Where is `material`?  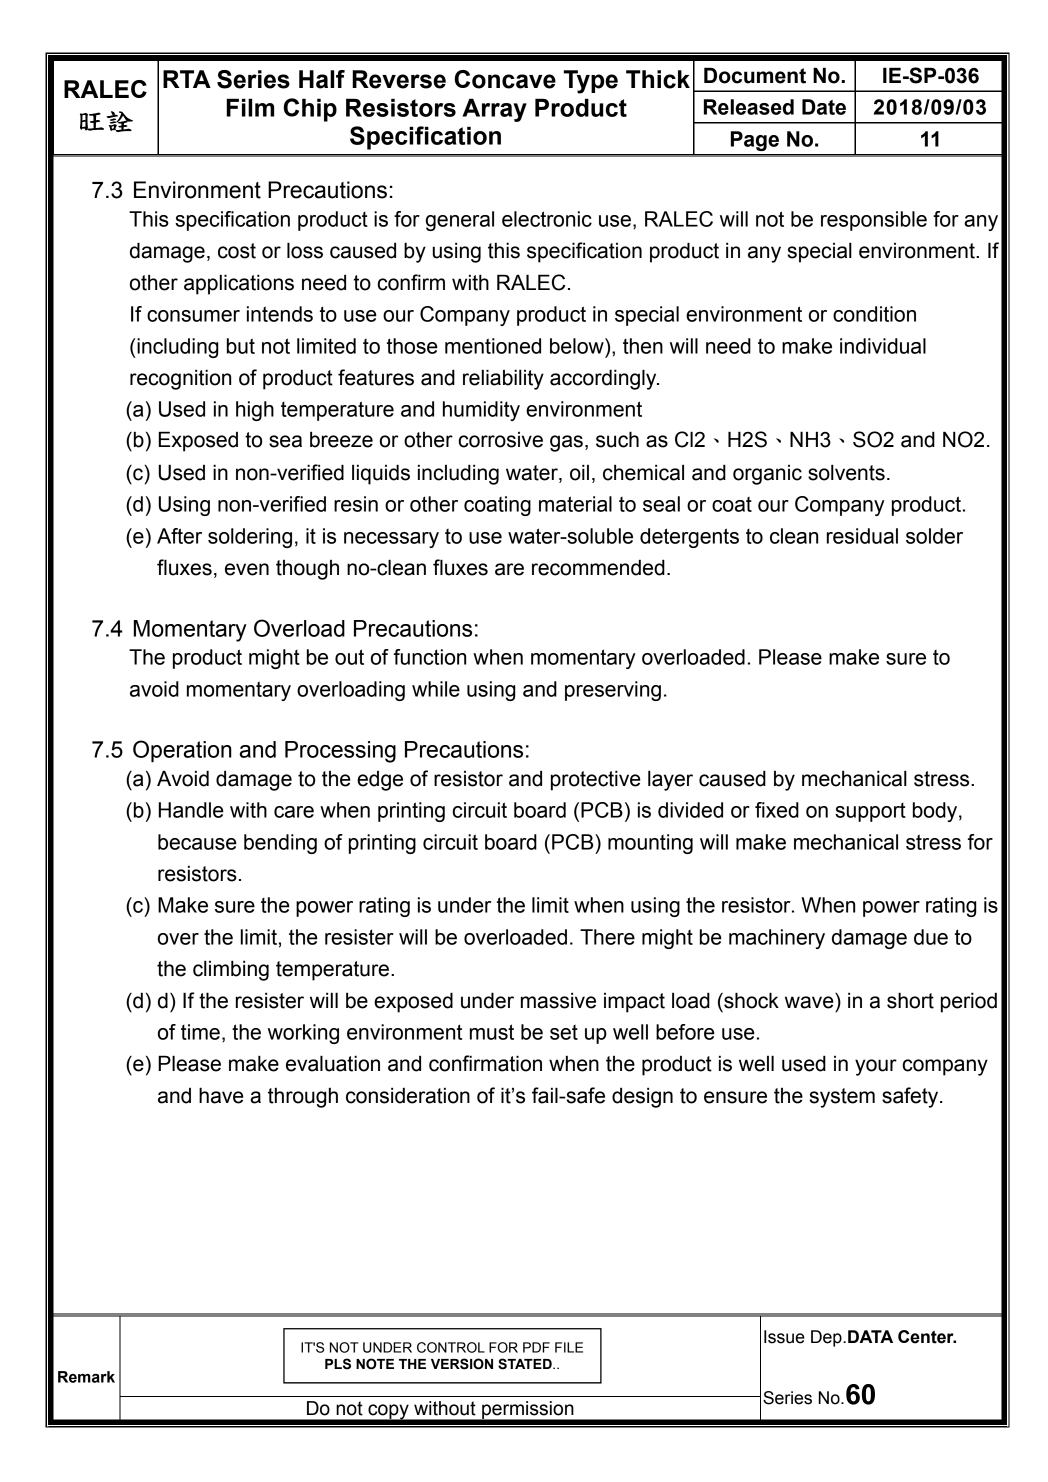 material is located at coordinates (575, 504).
